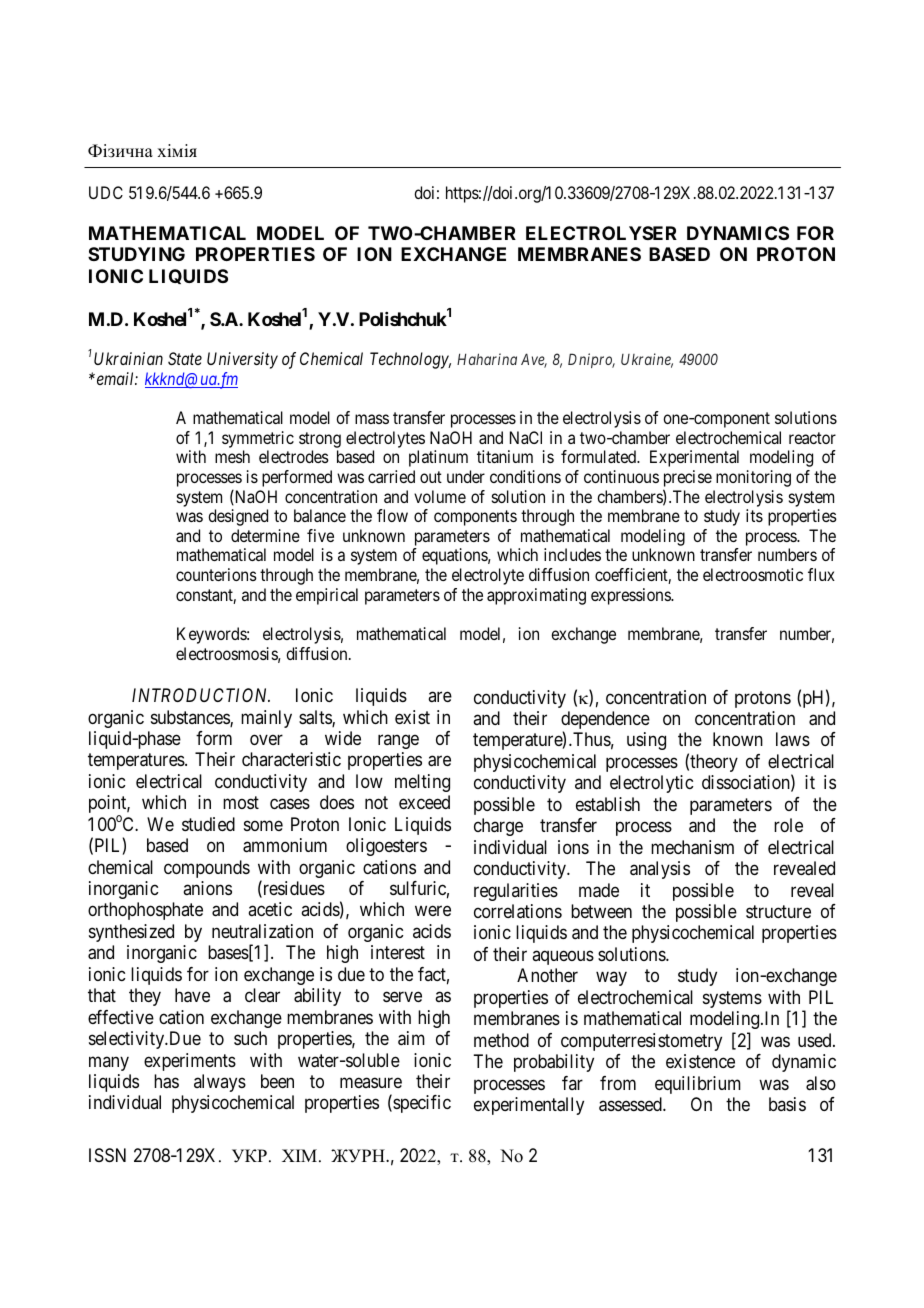  I want to click on basis, so click(787, 1104).
